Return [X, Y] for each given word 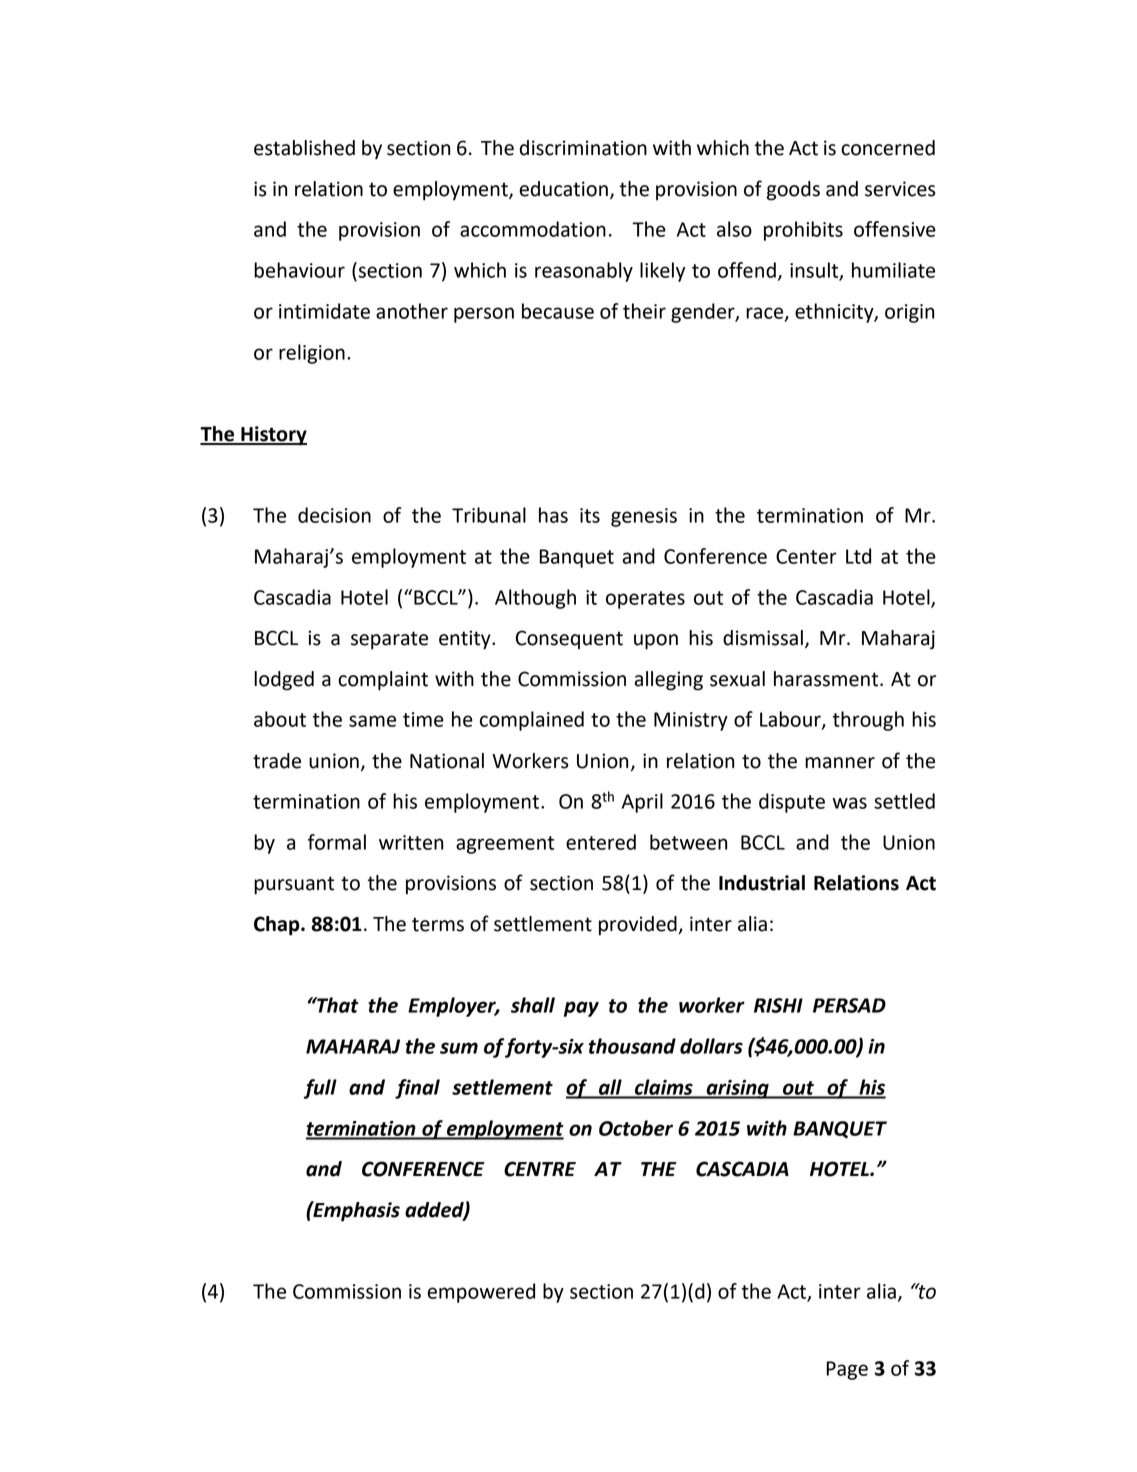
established [304, 148]
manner [840, 763]
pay [581, 1009]
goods [793, 191]
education [563, 189]
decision [334, 515]
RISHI [778, 1005]
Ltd [858, 556]
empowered [481, 1293]
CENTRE [540, 1169]
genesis [644, 517]
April [642, 803]
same [372, 721]
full [320, 1089]
